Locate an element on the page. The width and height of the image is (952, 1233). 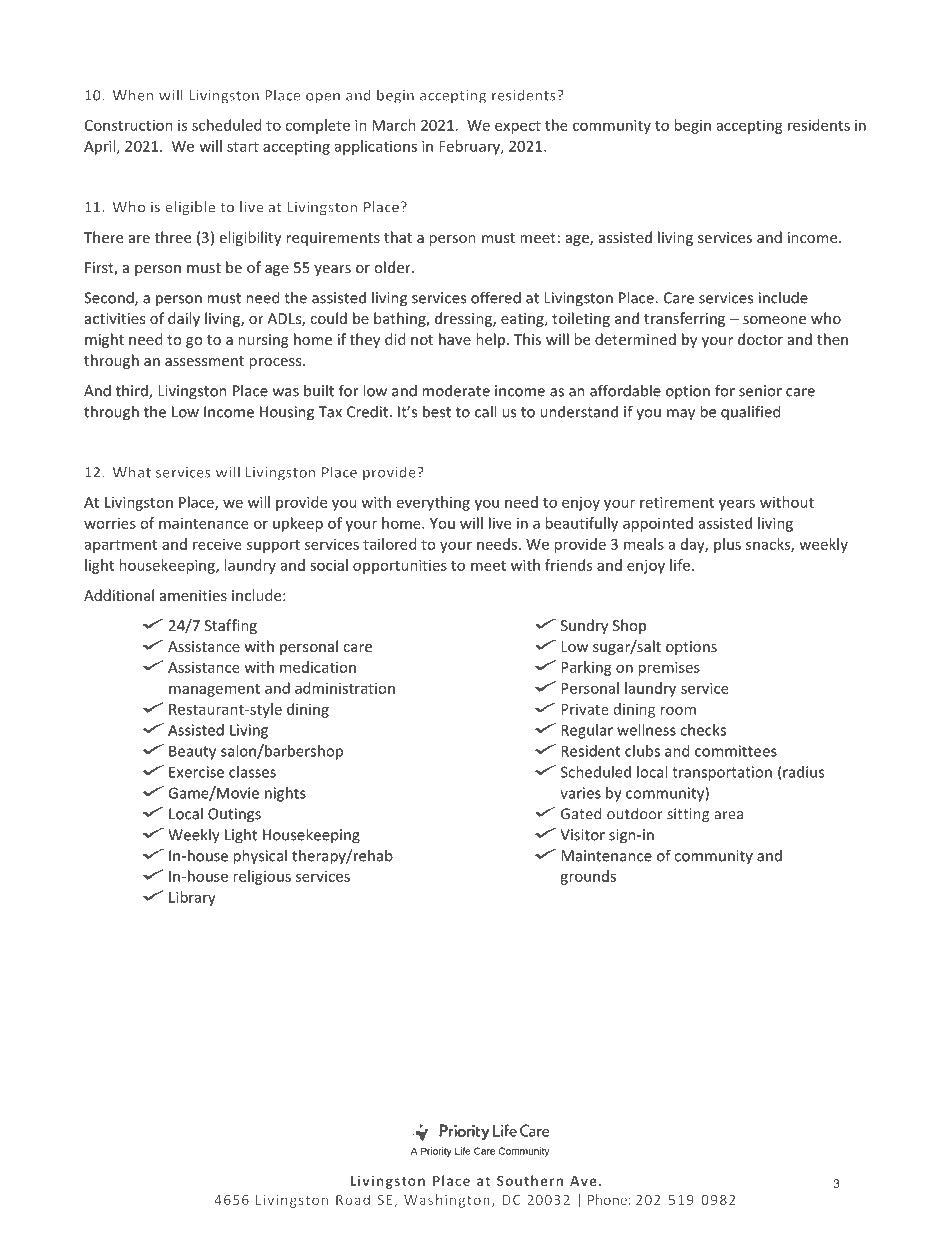
retirement is located at coordinates (677, 502).
